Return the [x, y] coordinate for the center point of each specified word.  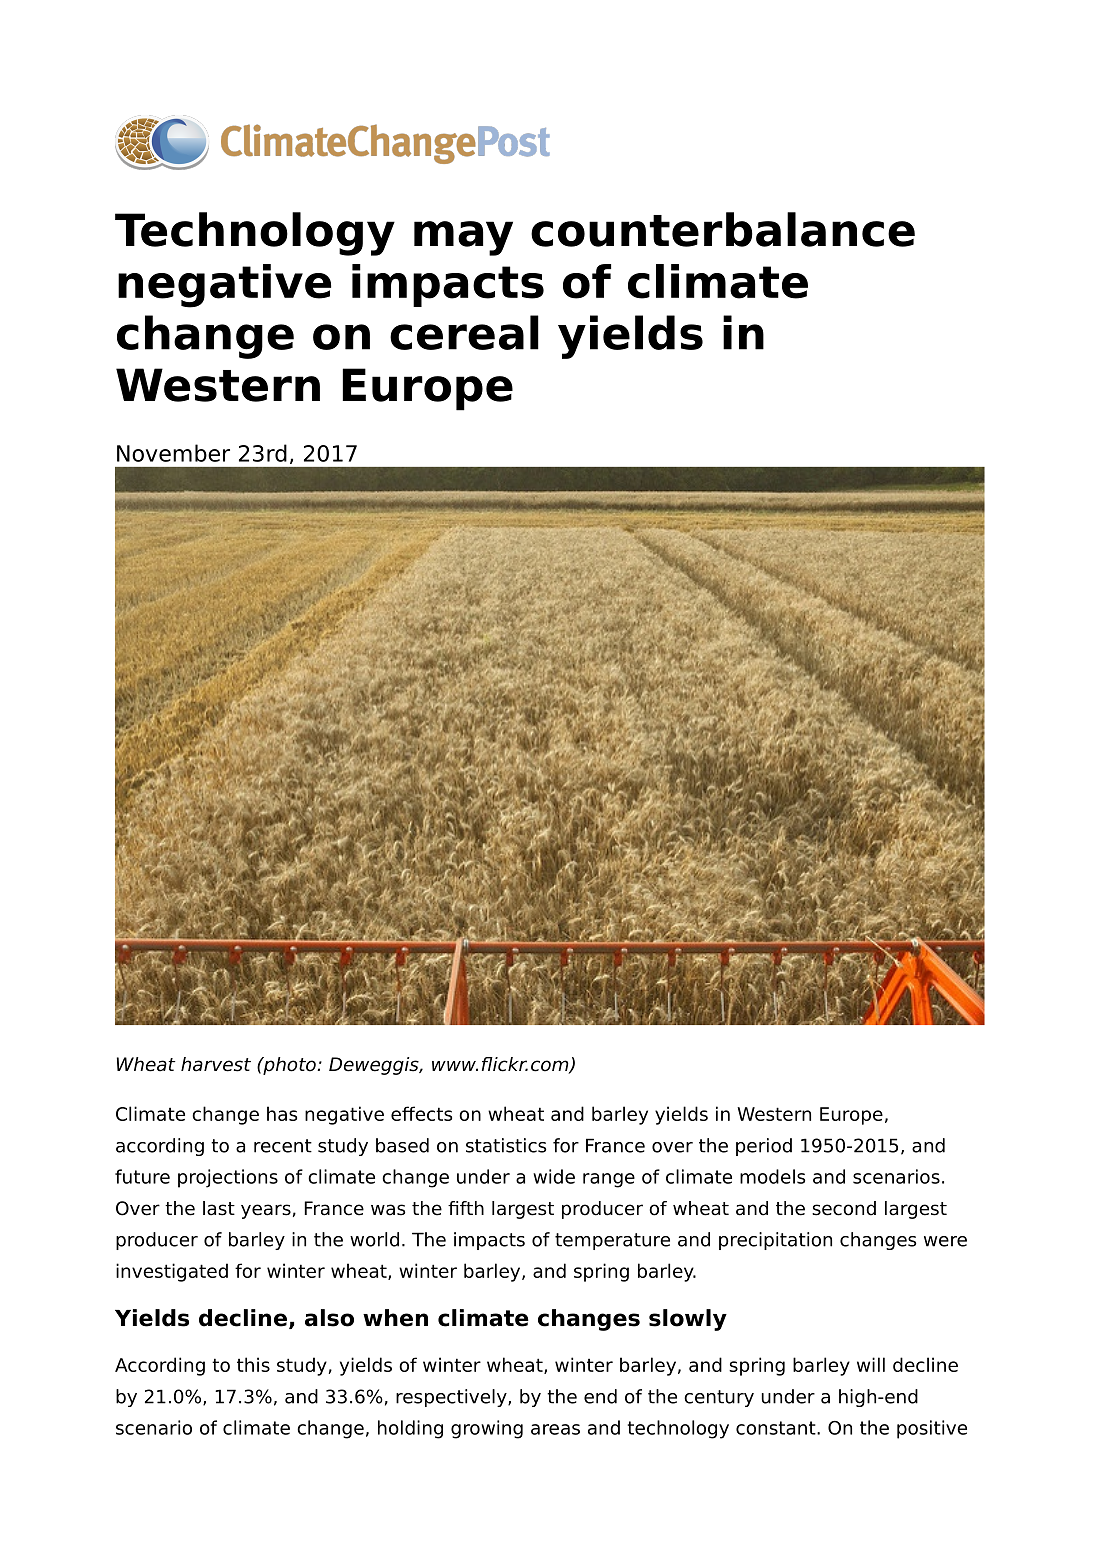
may [463, 238]
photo [289, 1066]
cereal [464, 332]
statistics [506, 1145]
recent [283, 1146]
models [772, 1176]
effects [421, 1113]
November [173, 453]
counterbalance [723, 229]
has [282, 1113]
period [764, 1147]
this [253, 1364]
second [844, 1208]
